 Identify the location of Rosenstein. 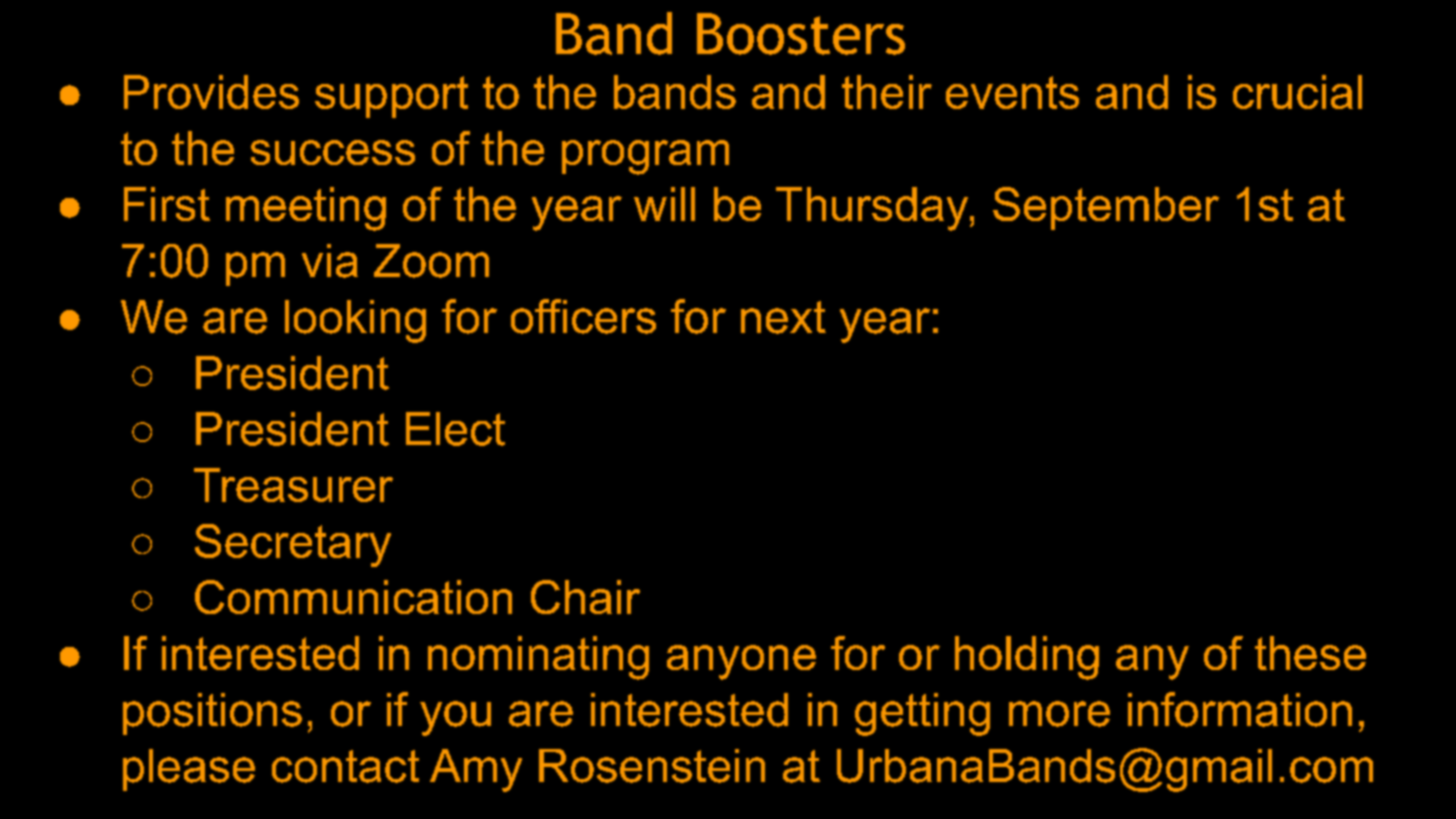
(652, 766).
